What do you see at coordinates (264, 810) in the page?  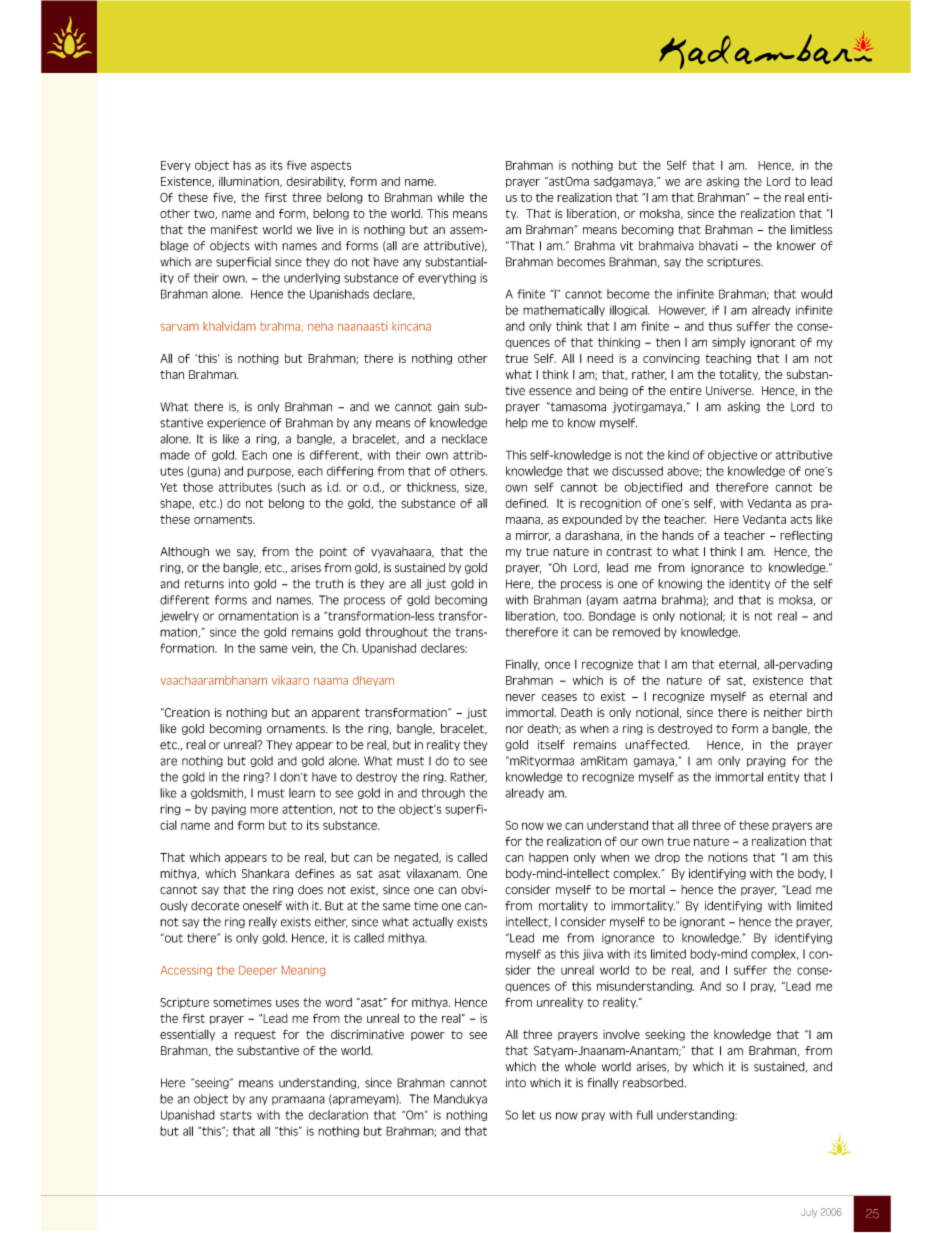 I see `more` at bounding box center [264, 810].
